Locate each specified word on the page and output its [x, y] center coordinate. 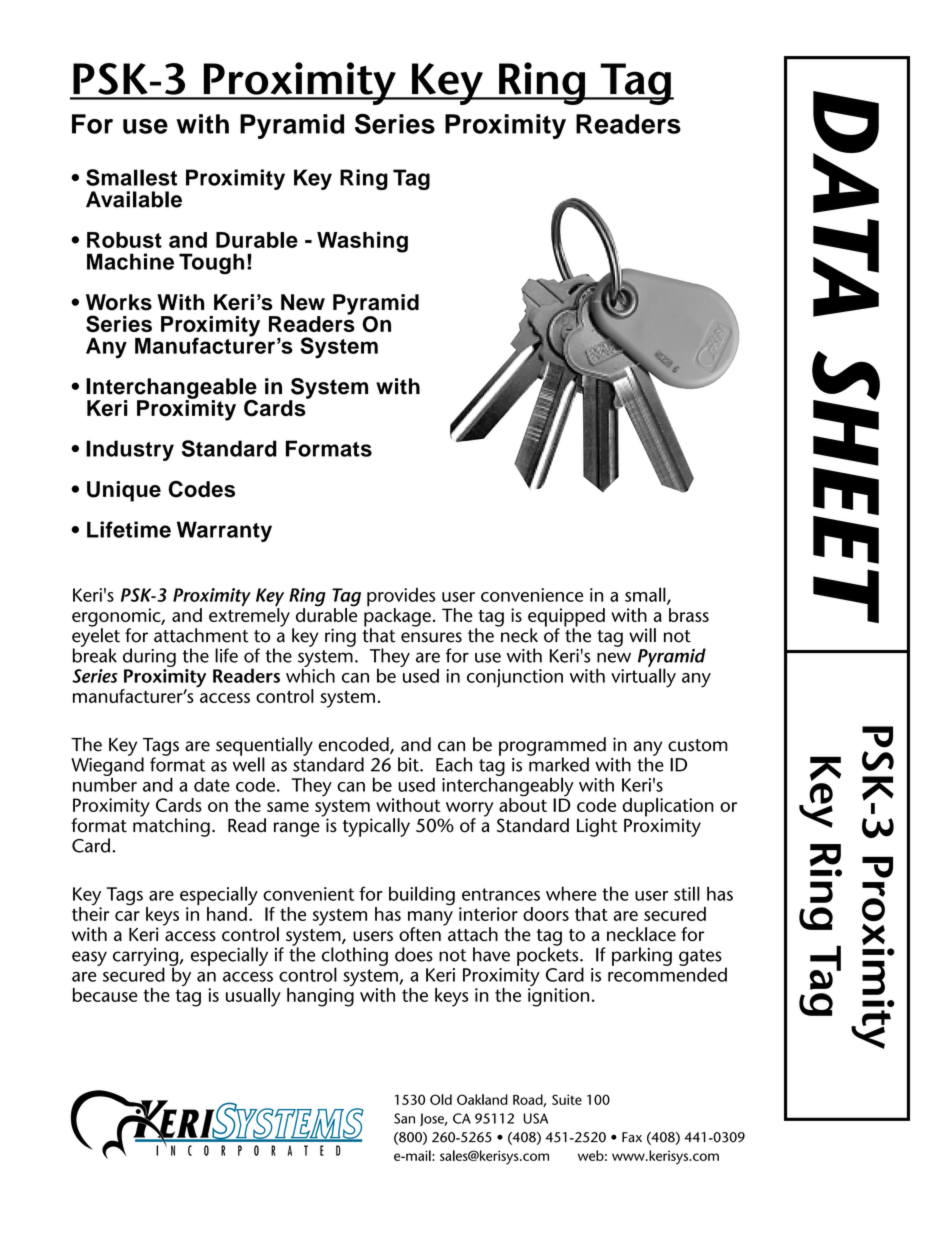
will [642, 635]
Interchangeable [171, 389]
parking [642, 956]
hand [227, 914]
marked [558, 763]
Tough [211, 264]
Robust [124, 240]
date [212, 784]
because [105, 995]
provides [401, 598]
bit [409, 764]
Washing [362, 242]
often [420, 934]
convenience [532, 595]
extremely [249, 617]
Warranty [224, 531]
